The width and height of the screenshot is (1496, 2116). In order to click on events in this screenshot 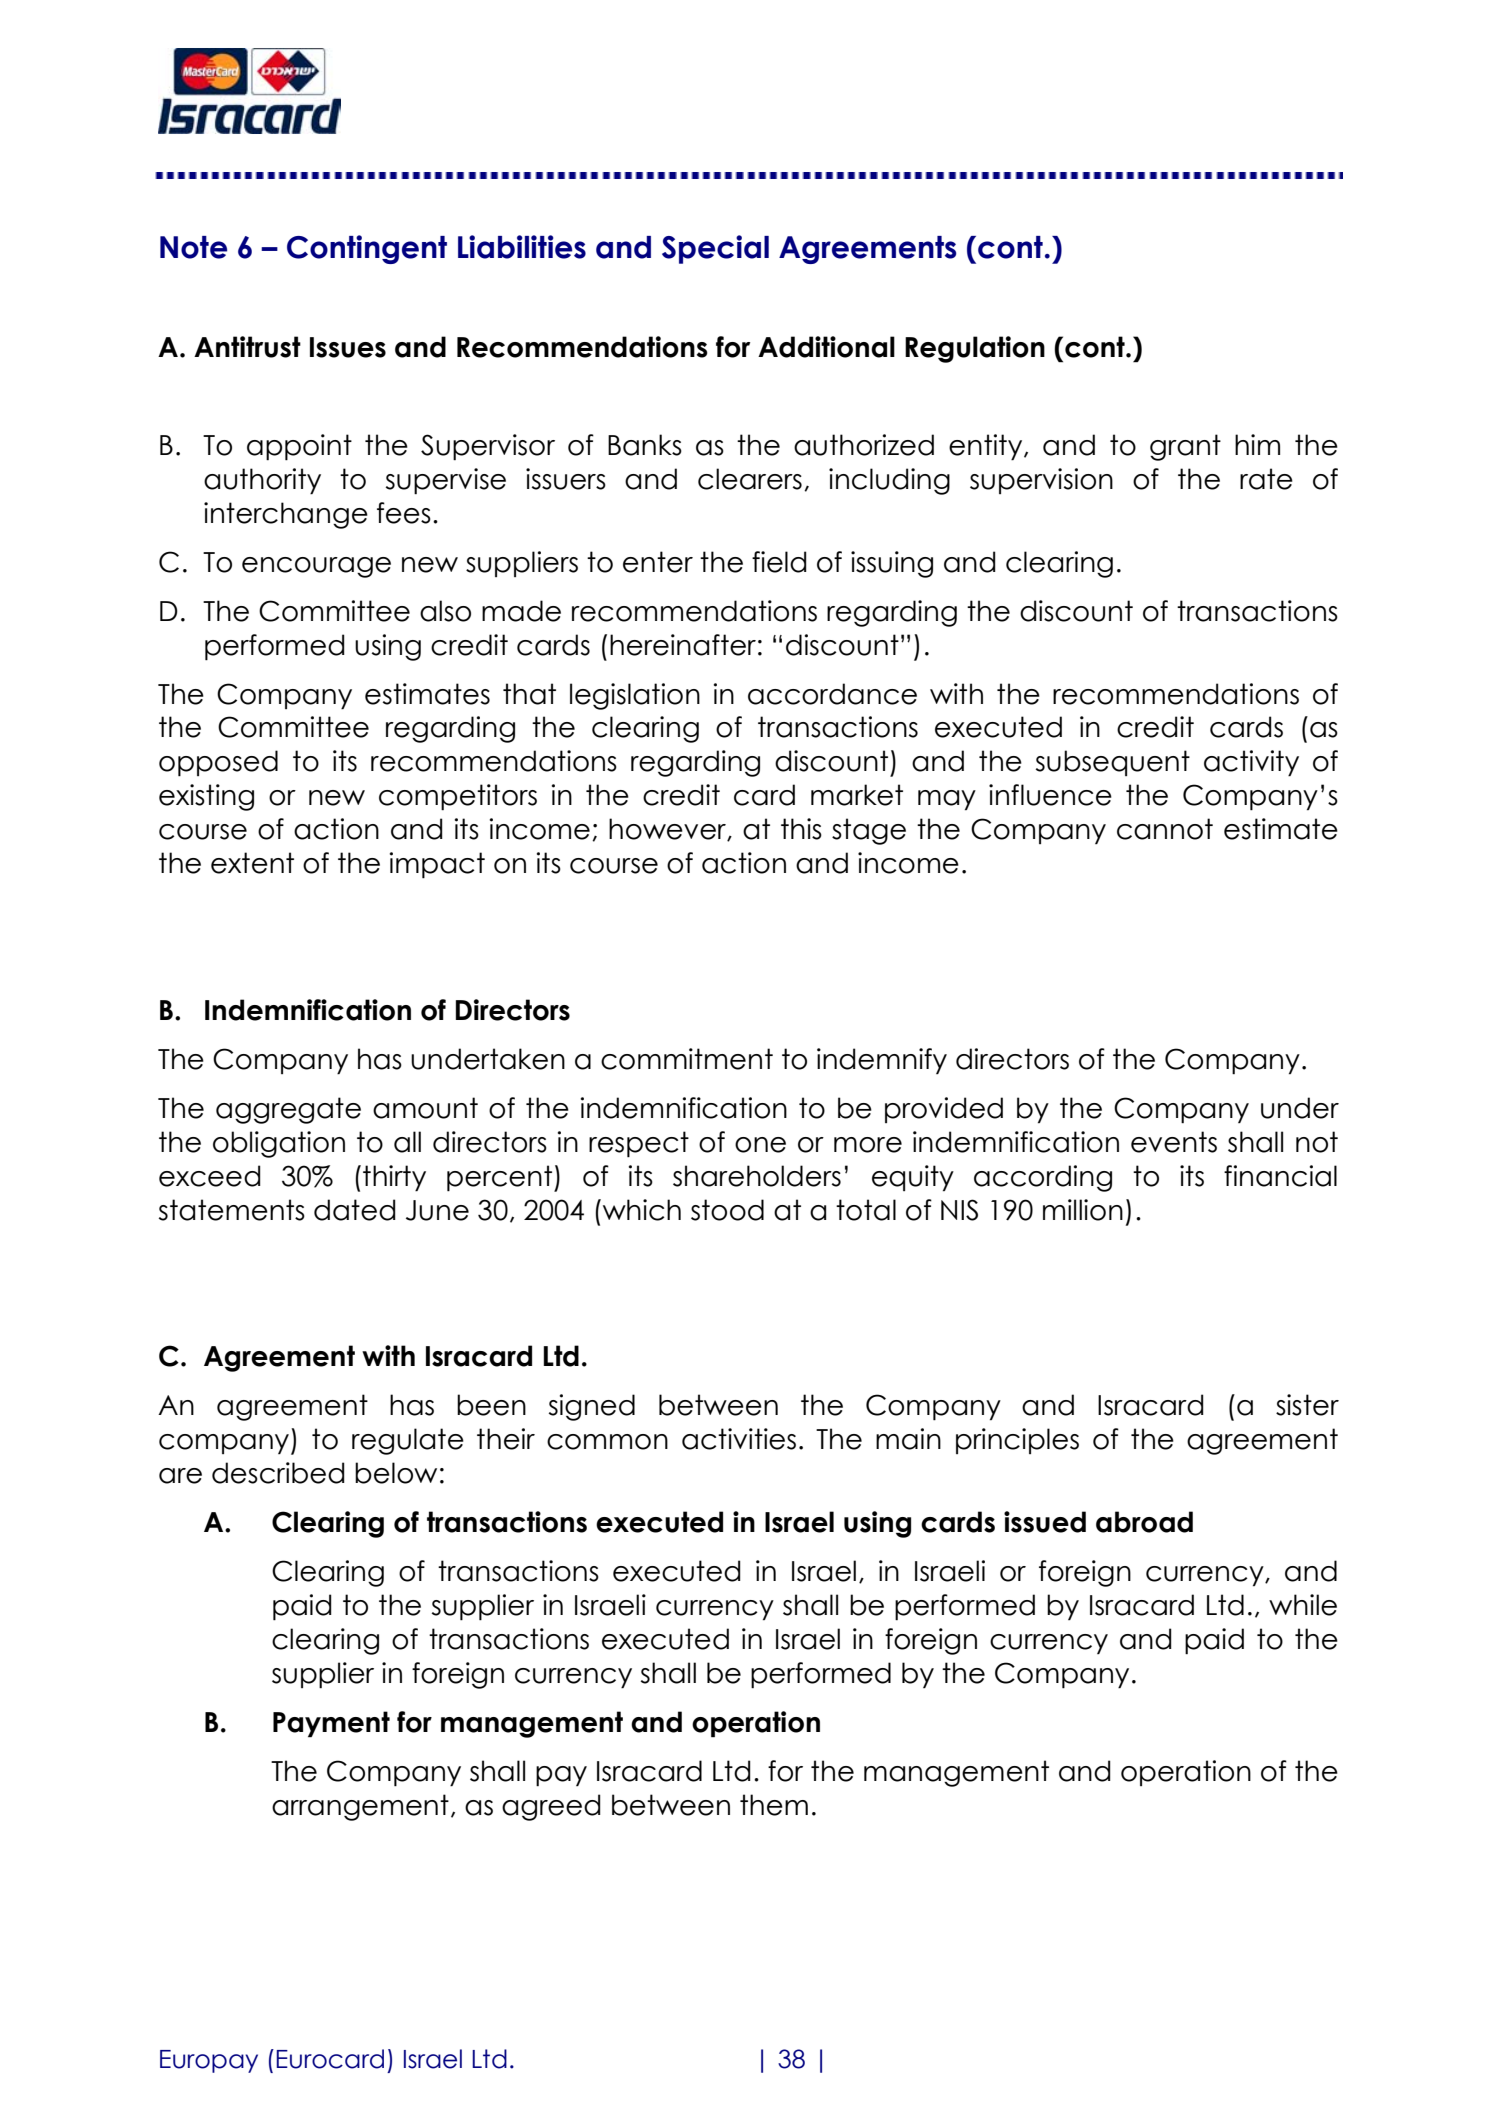, I will do `click(1174, 1142)`.
